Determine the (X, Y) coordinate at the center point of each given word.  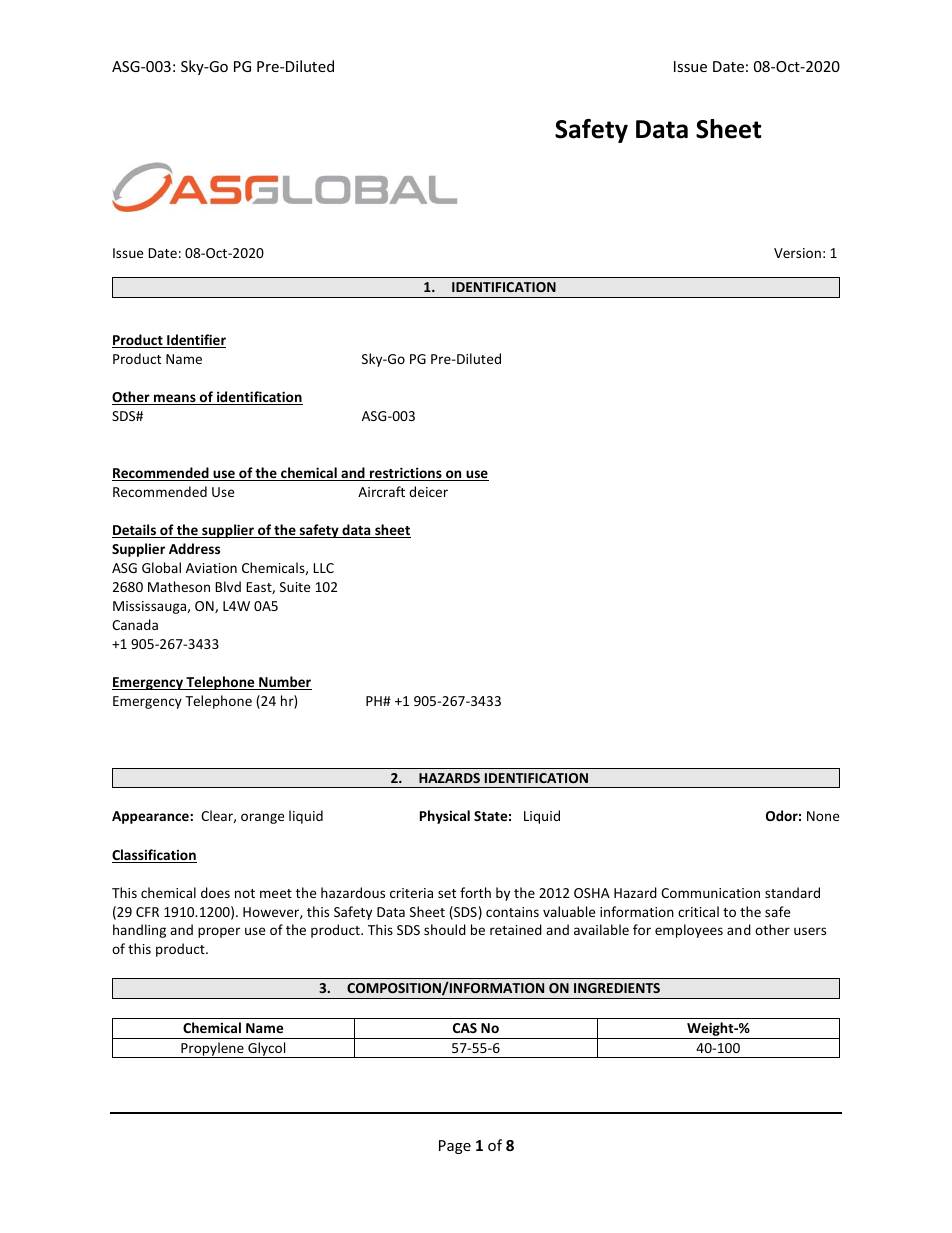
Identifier (195, 341)
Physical (445, 817)
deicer (428, 491)
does (215, 892)
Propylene (212, 1050)
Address (194, 548)
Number (284, 683)
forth (475, 892)
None (823, 816)
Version (797, 253)
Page (455, 1147)
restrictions (406, 474)
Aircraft (381, 491)
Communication (710, 893)
